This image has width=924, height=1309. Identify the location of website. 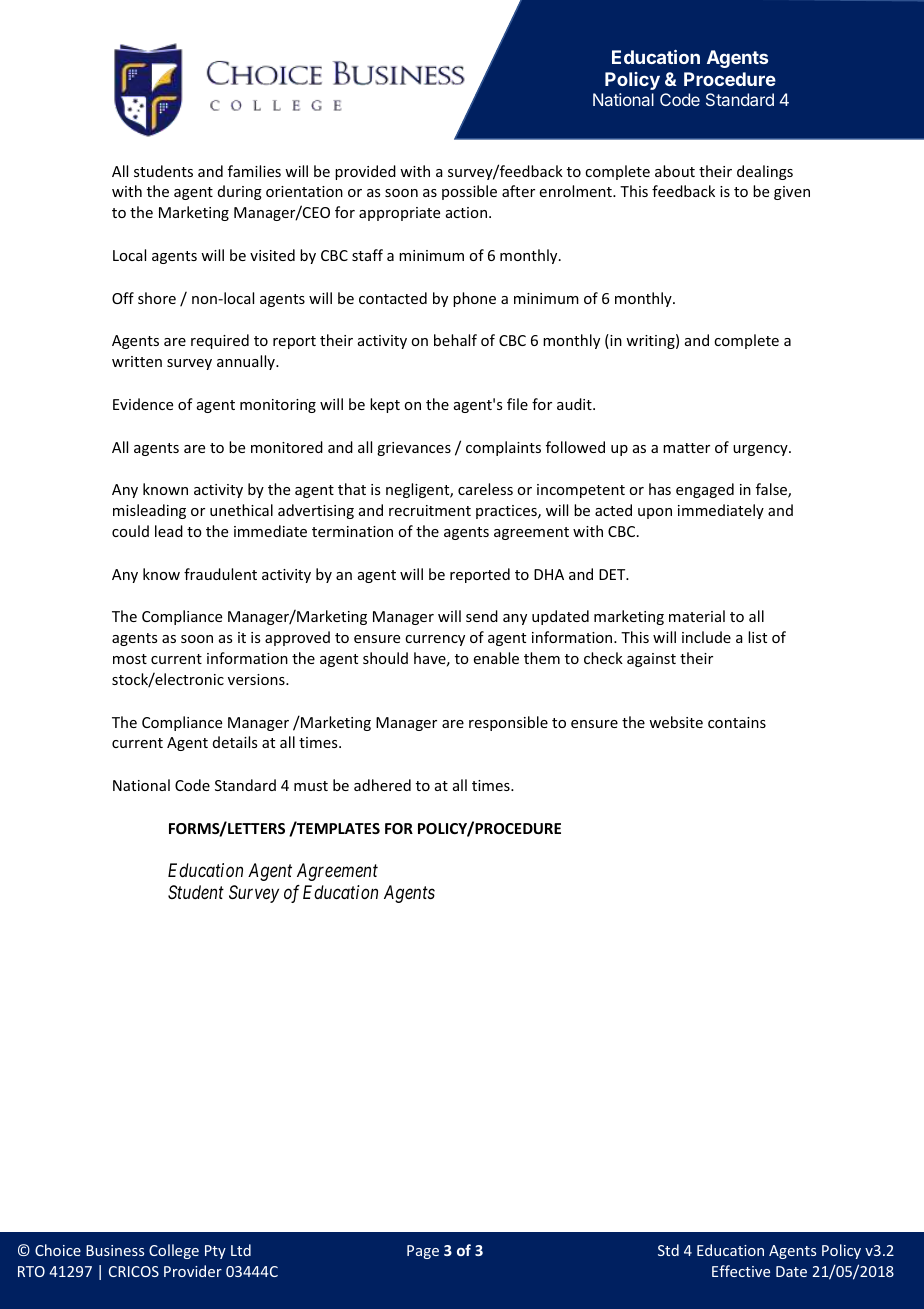
(676, 722).
